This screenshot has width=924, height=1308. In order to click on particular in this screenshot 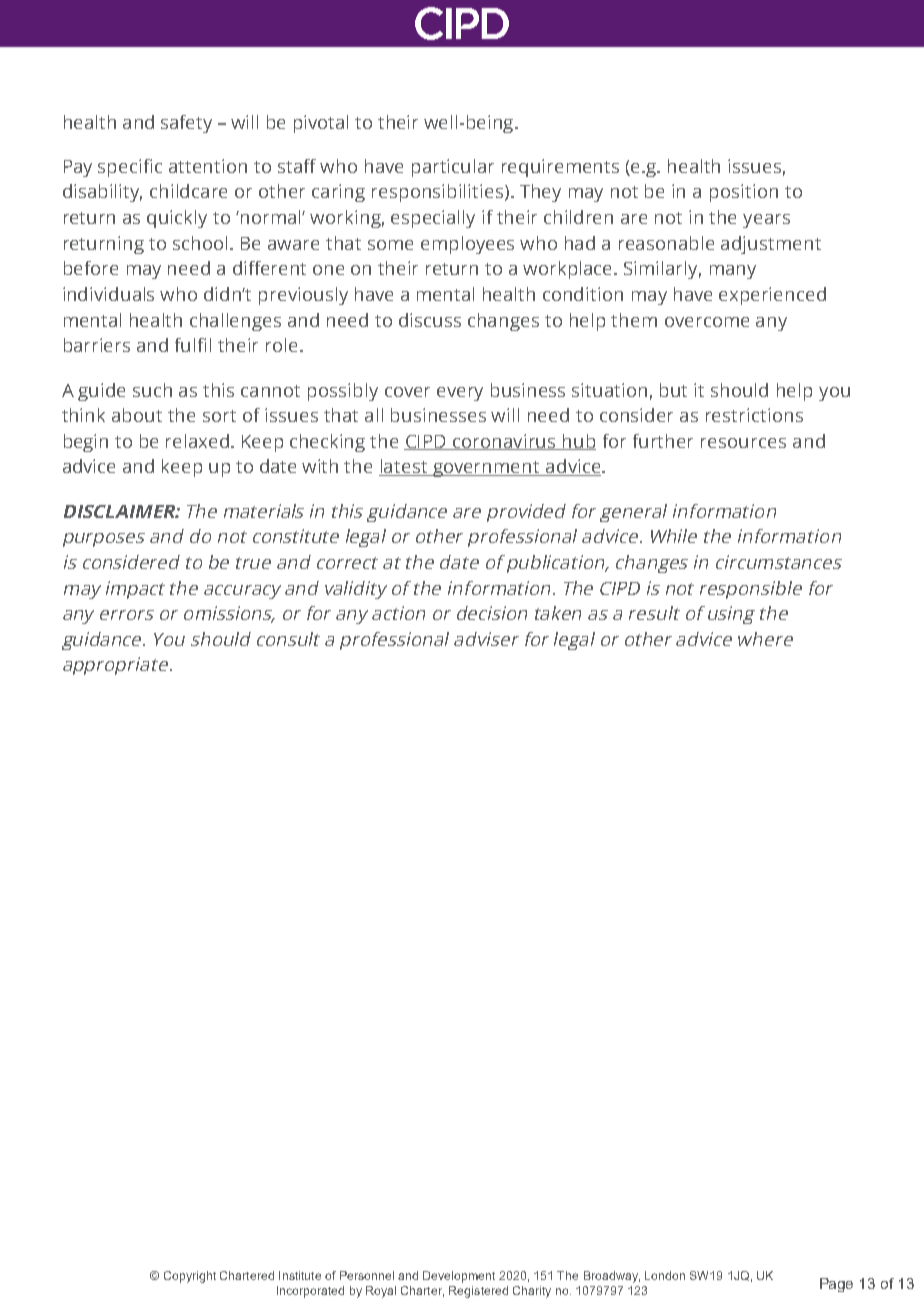, I will do `click(453, 168)`.
